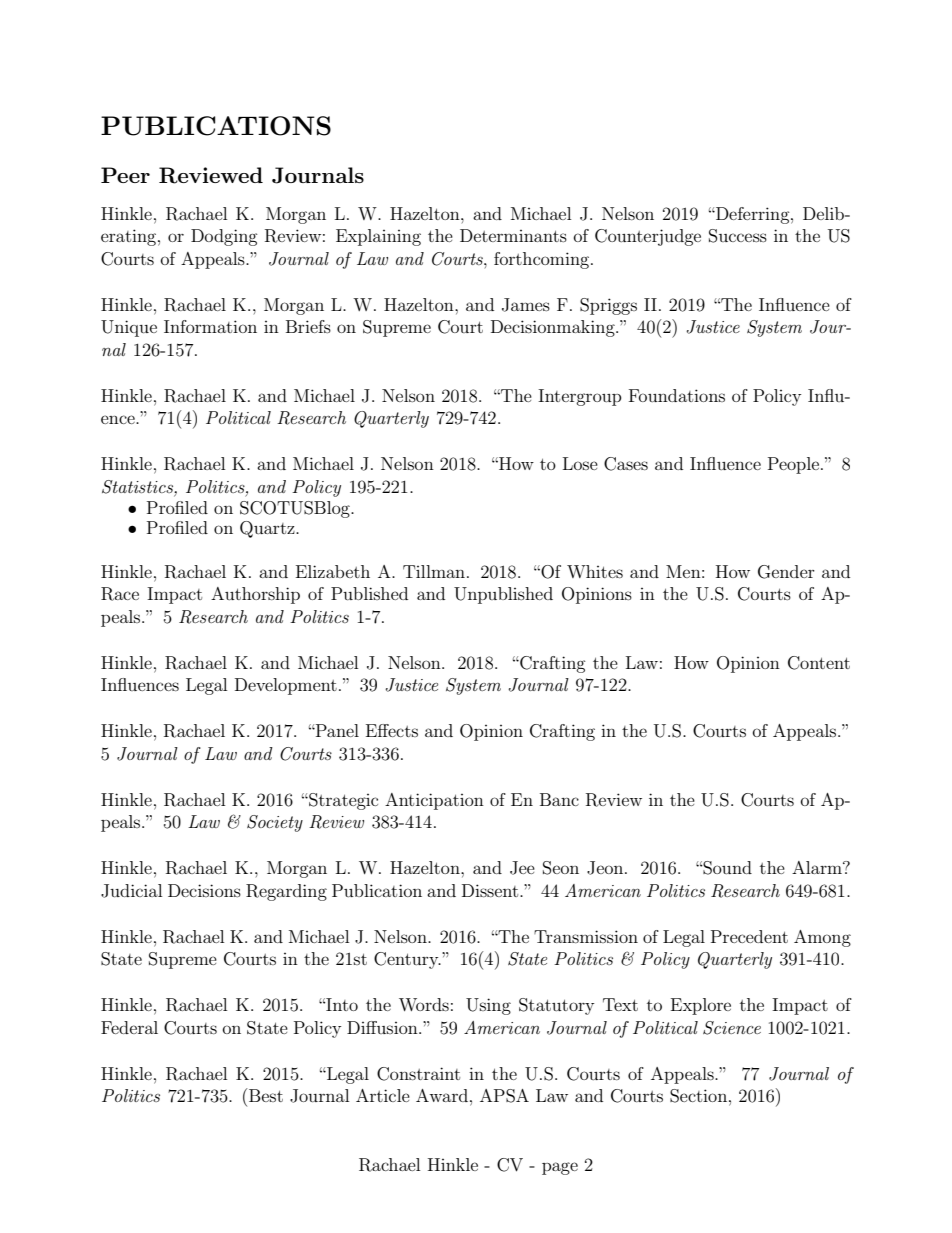 This screenshot has width=952, height=1233. I want to click on Authorship, so click(255, 595).
